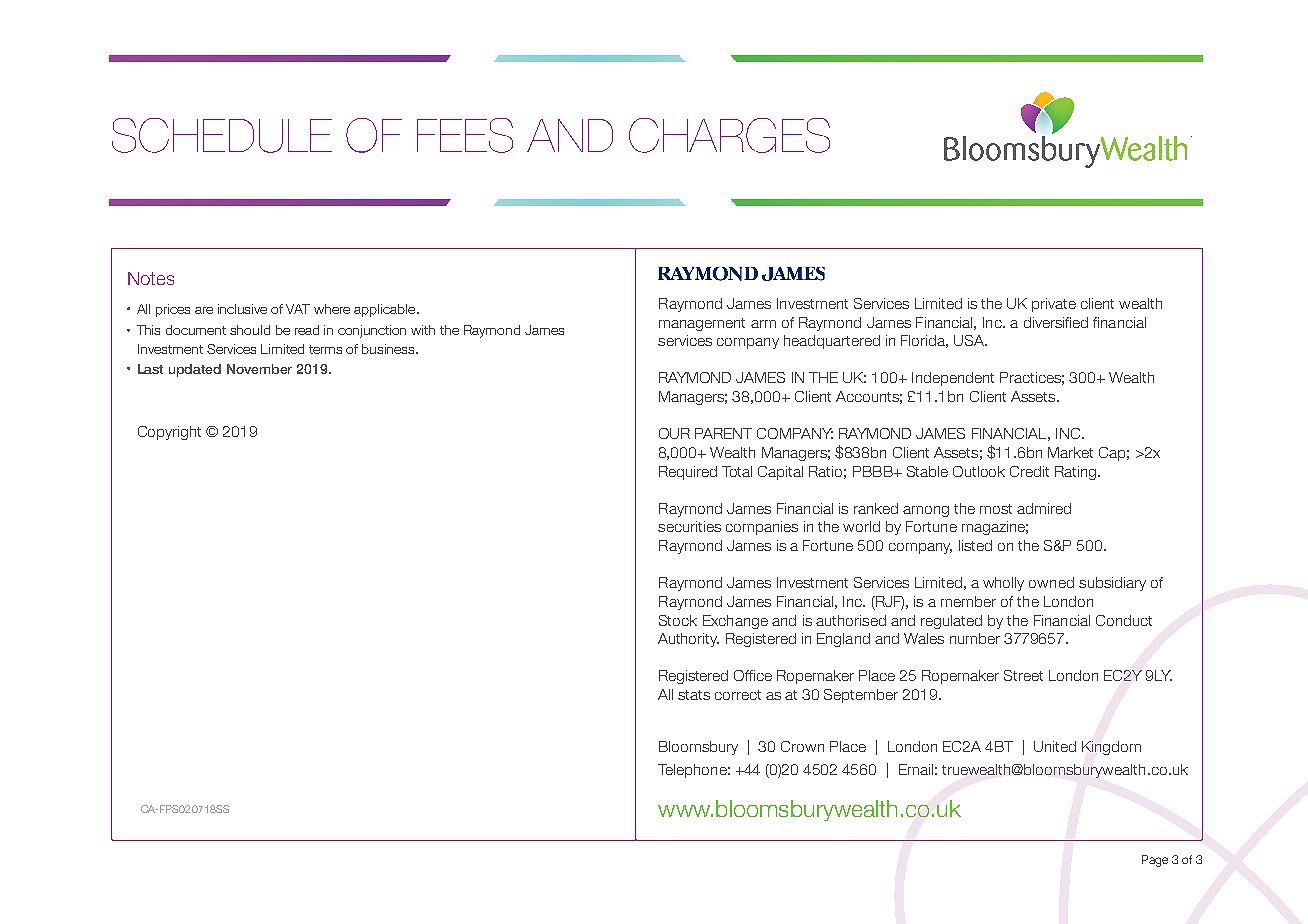 This screenshot has height=924, width=1308. Describe the element at coordinates (861, 696) in the screenshot. I see `September` at that location.
